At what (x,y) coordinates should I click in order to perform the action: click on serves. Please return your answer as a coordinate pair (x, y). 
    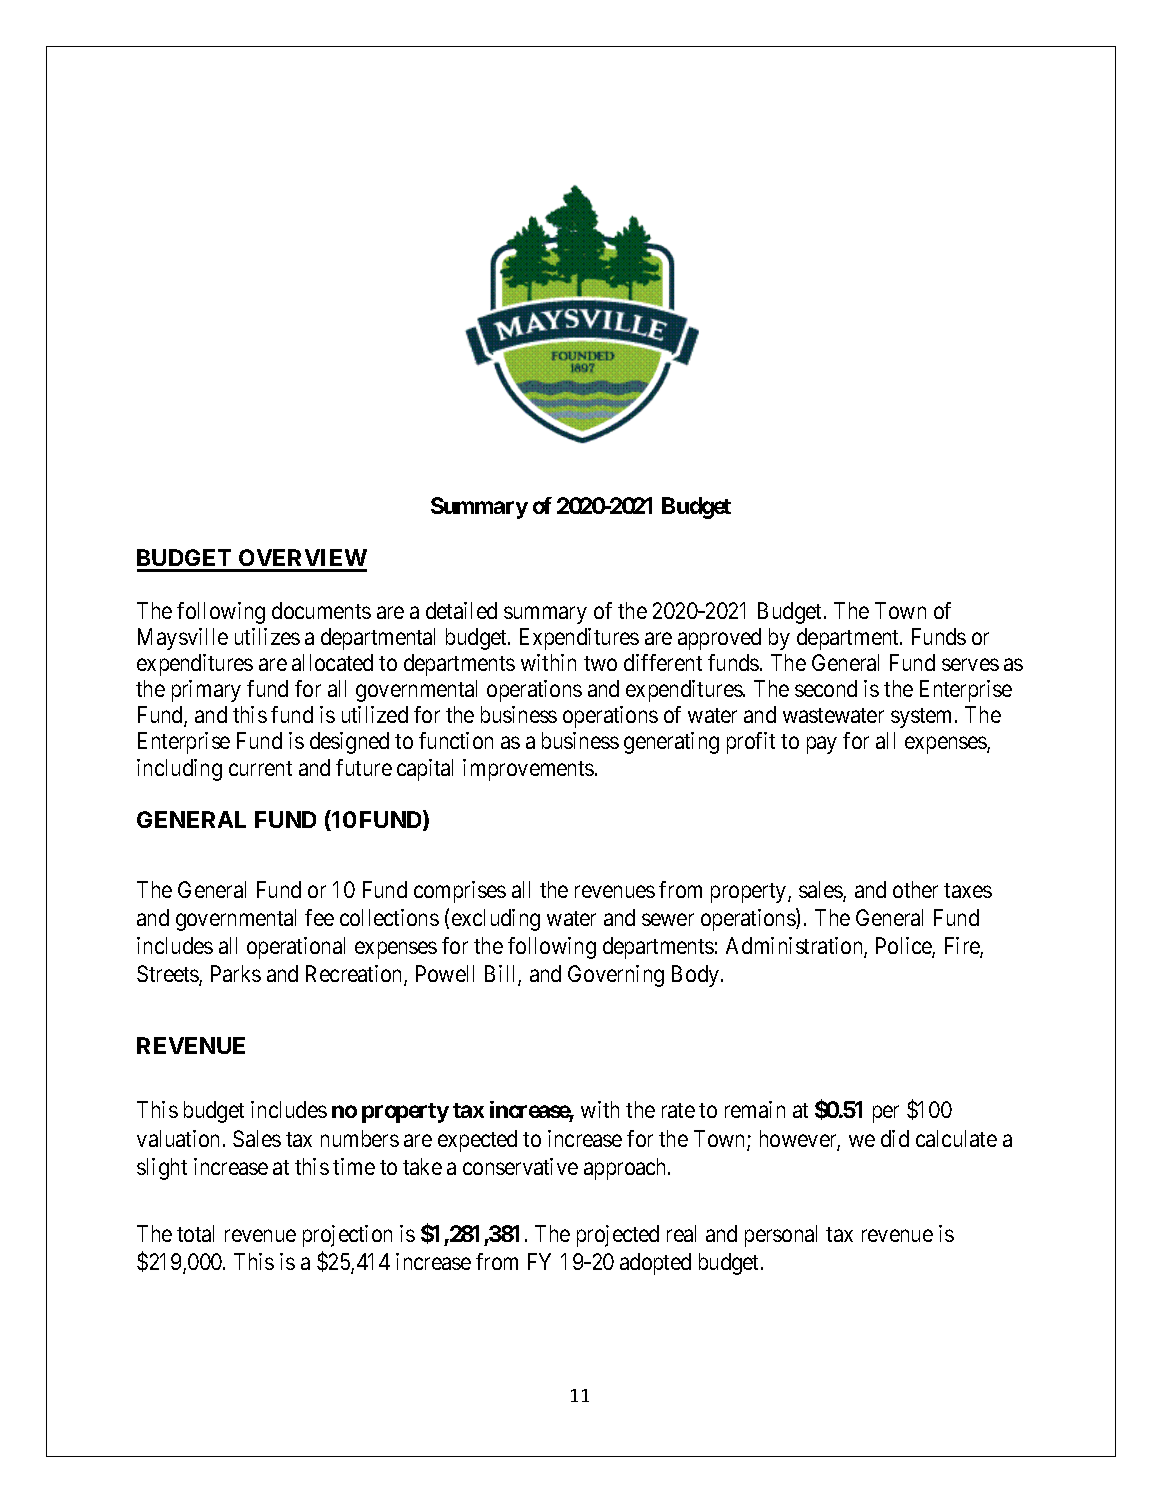
    Looking at the image, I should click on (970, 665).
